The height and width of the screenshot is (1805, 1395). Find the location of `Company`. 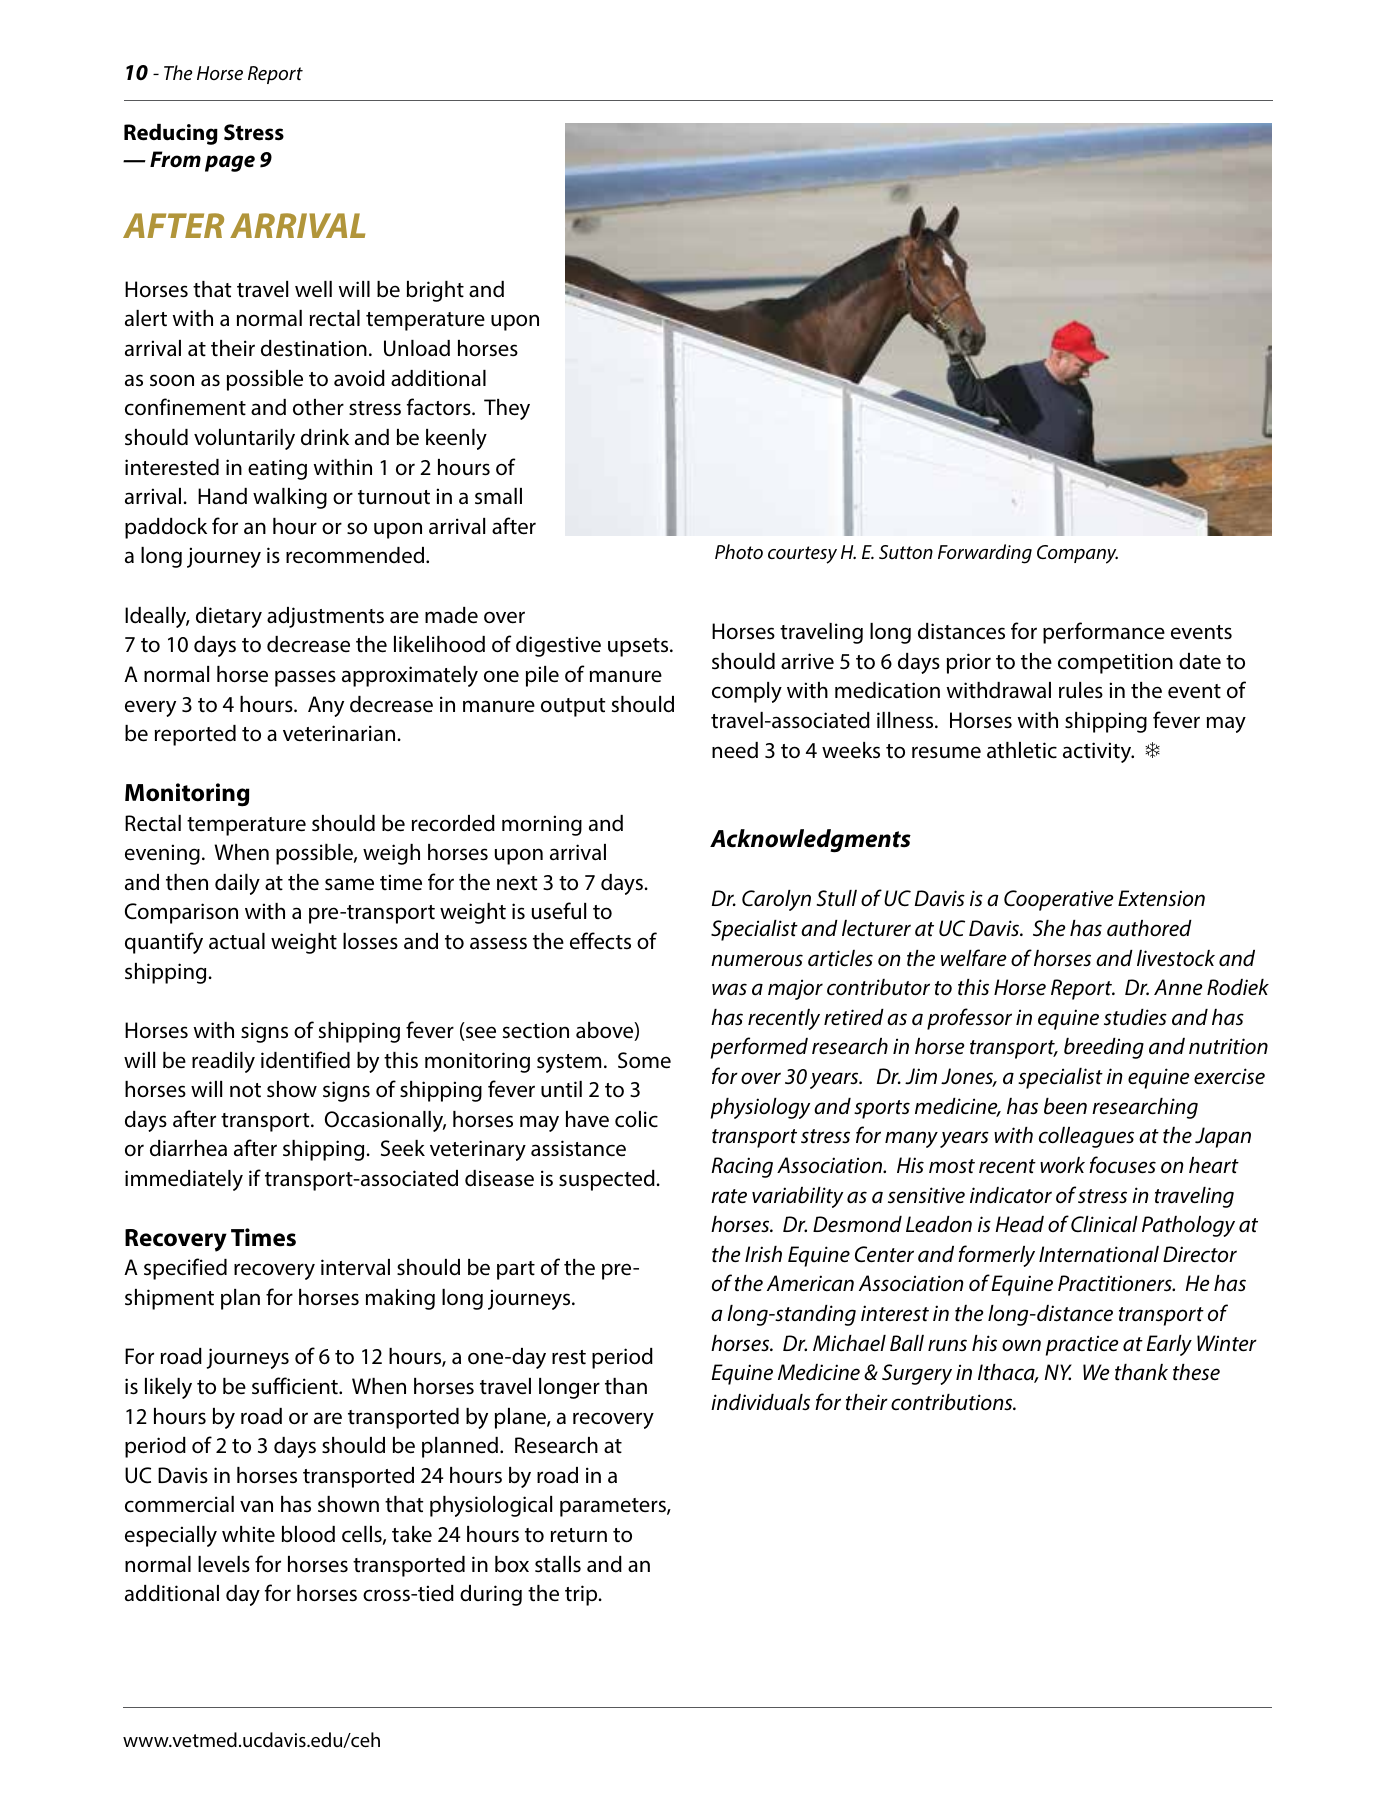

Company is located at coordinates (1077, 554).
